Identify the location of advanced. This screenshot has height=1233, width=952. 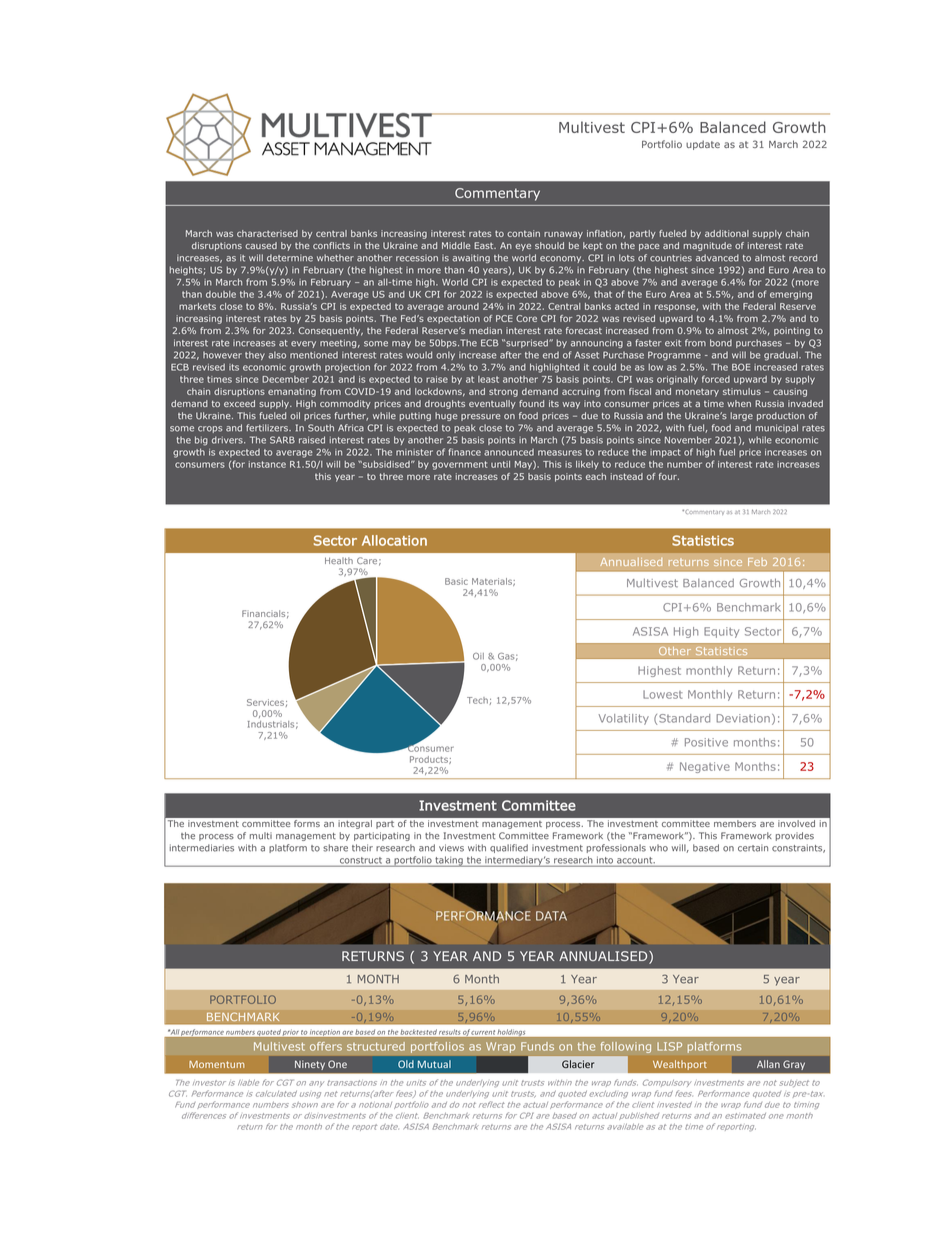
(717, 258).
